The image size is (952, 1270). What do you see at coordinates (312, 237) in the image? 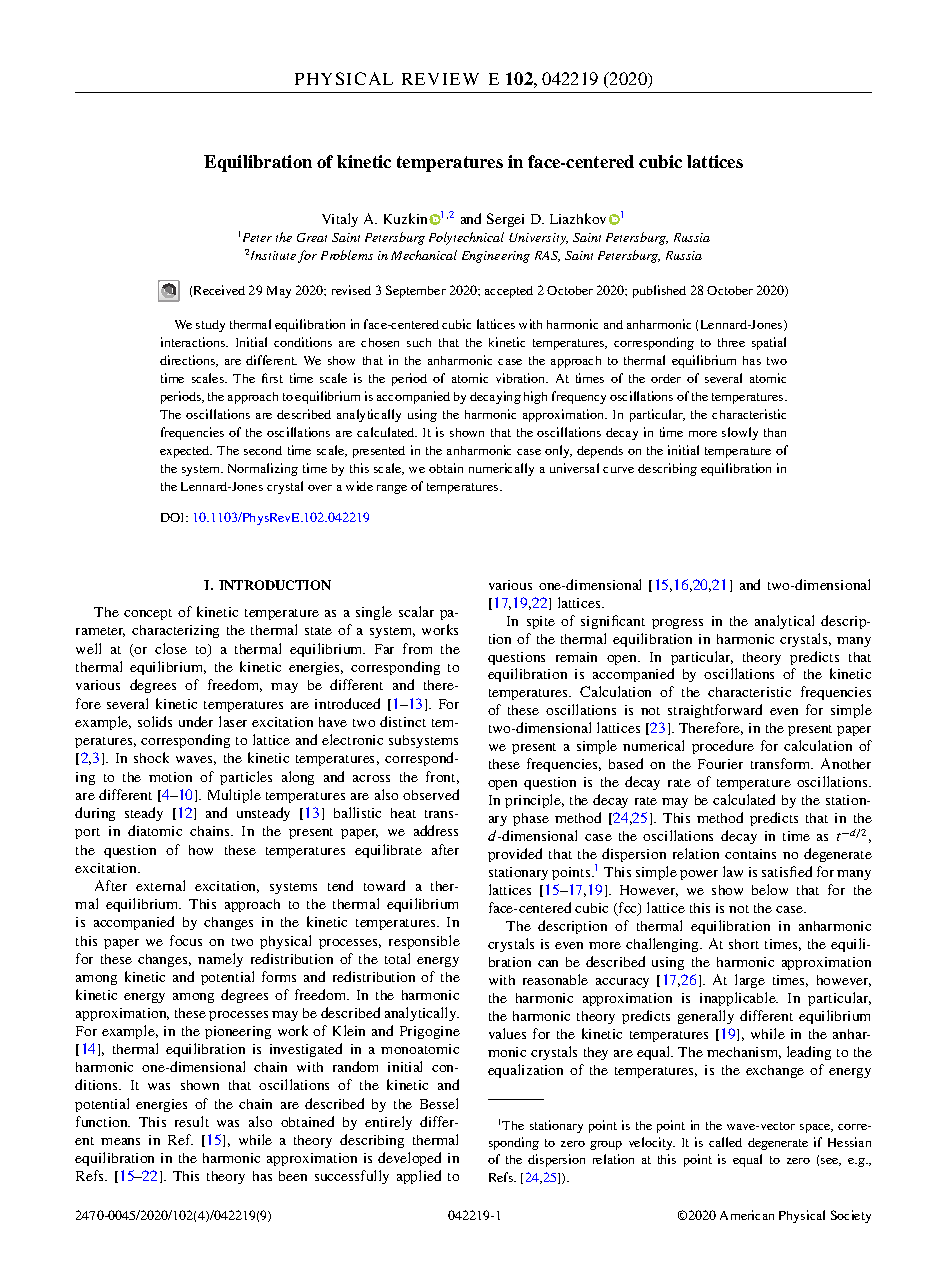
I see `Great` at bounding box center [312, 237].
